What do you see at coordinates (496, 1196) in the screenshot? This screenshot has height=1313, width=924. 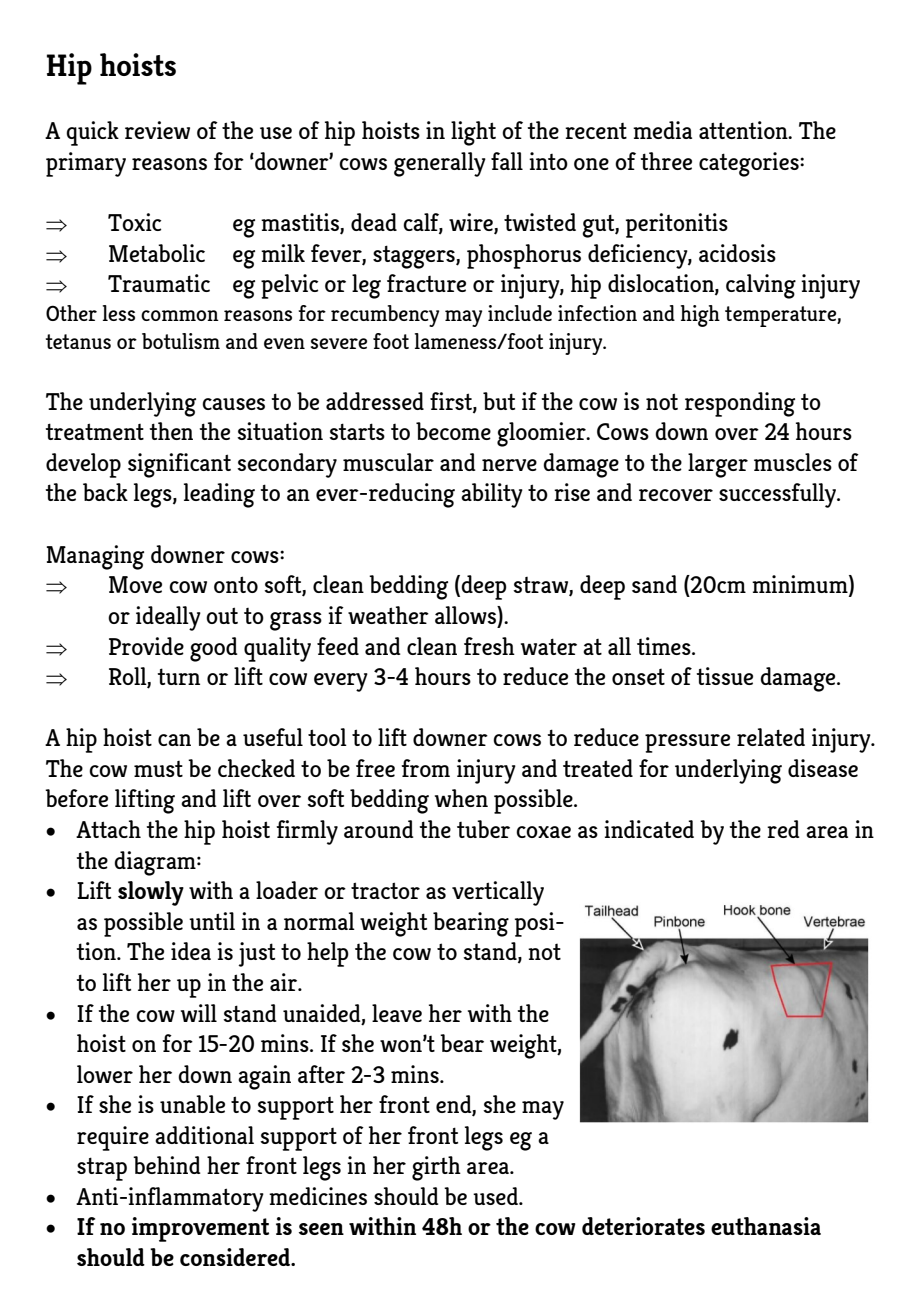 I see `used` at bounding box center [496, 1196].
